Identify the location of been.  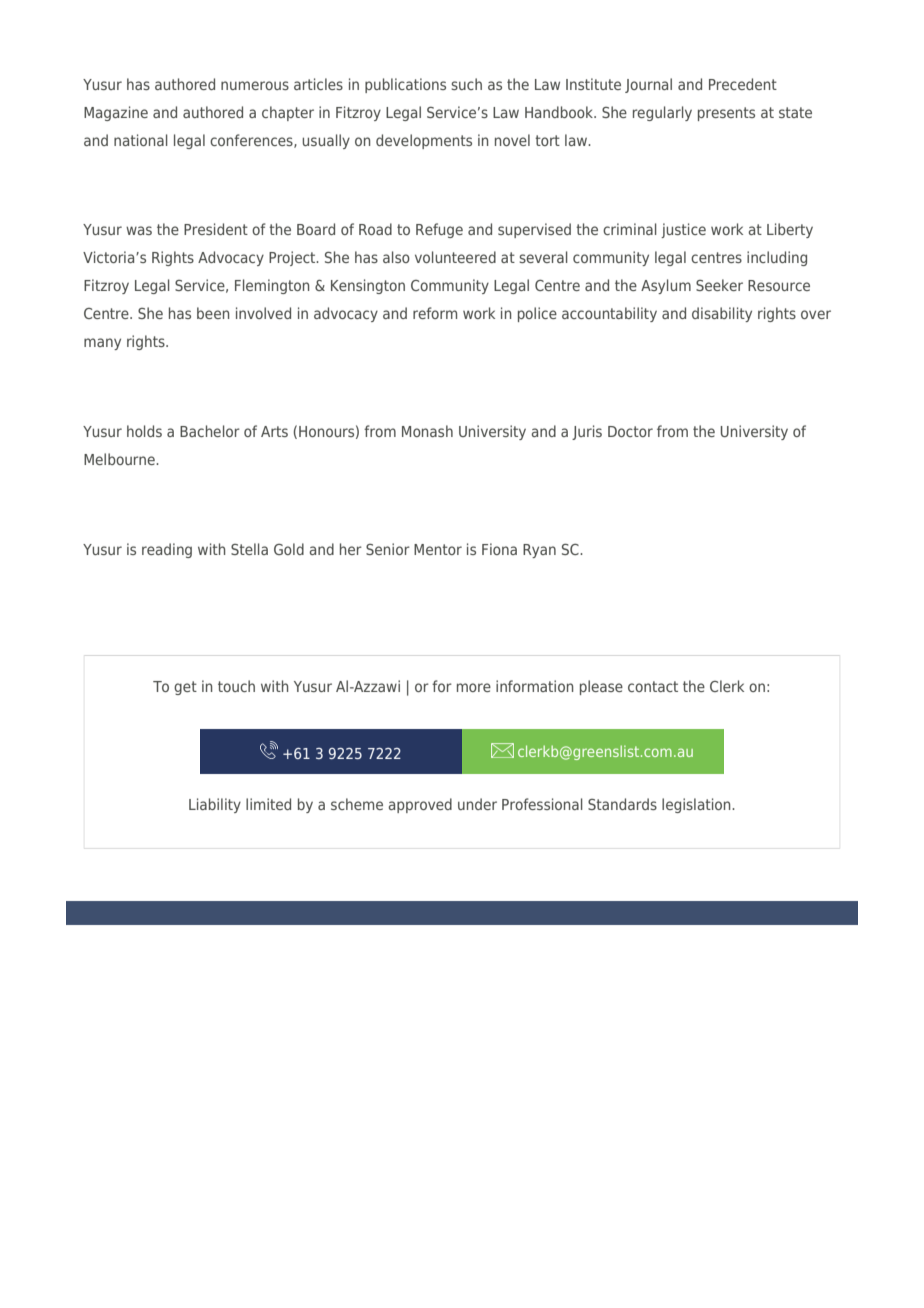
(213, 313).
